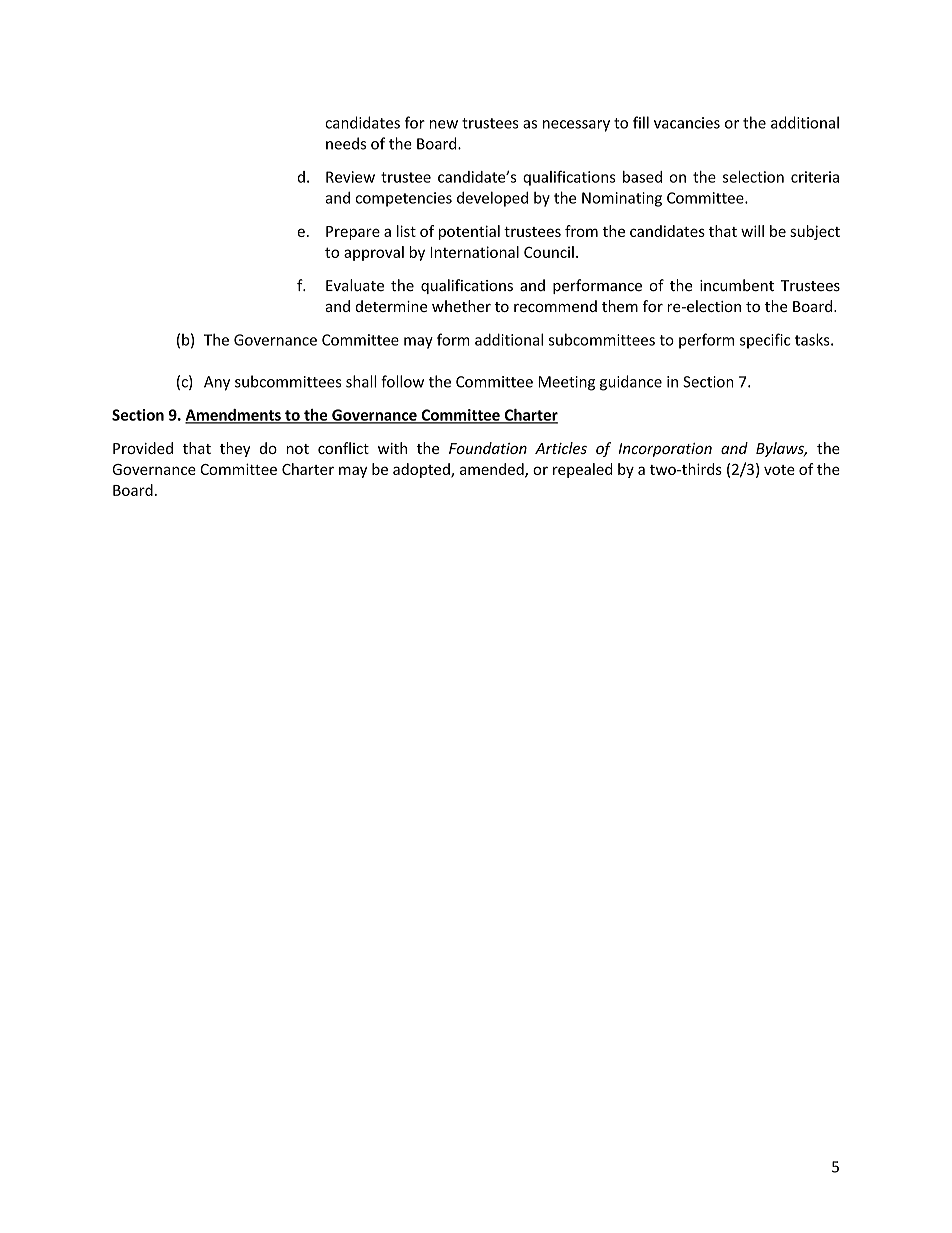 The width and height of the screenshot is (952, 1233). What do you see at coordinates (217, 383) in the screenshot?
I see `Any` at bounding box center [217, 383].
